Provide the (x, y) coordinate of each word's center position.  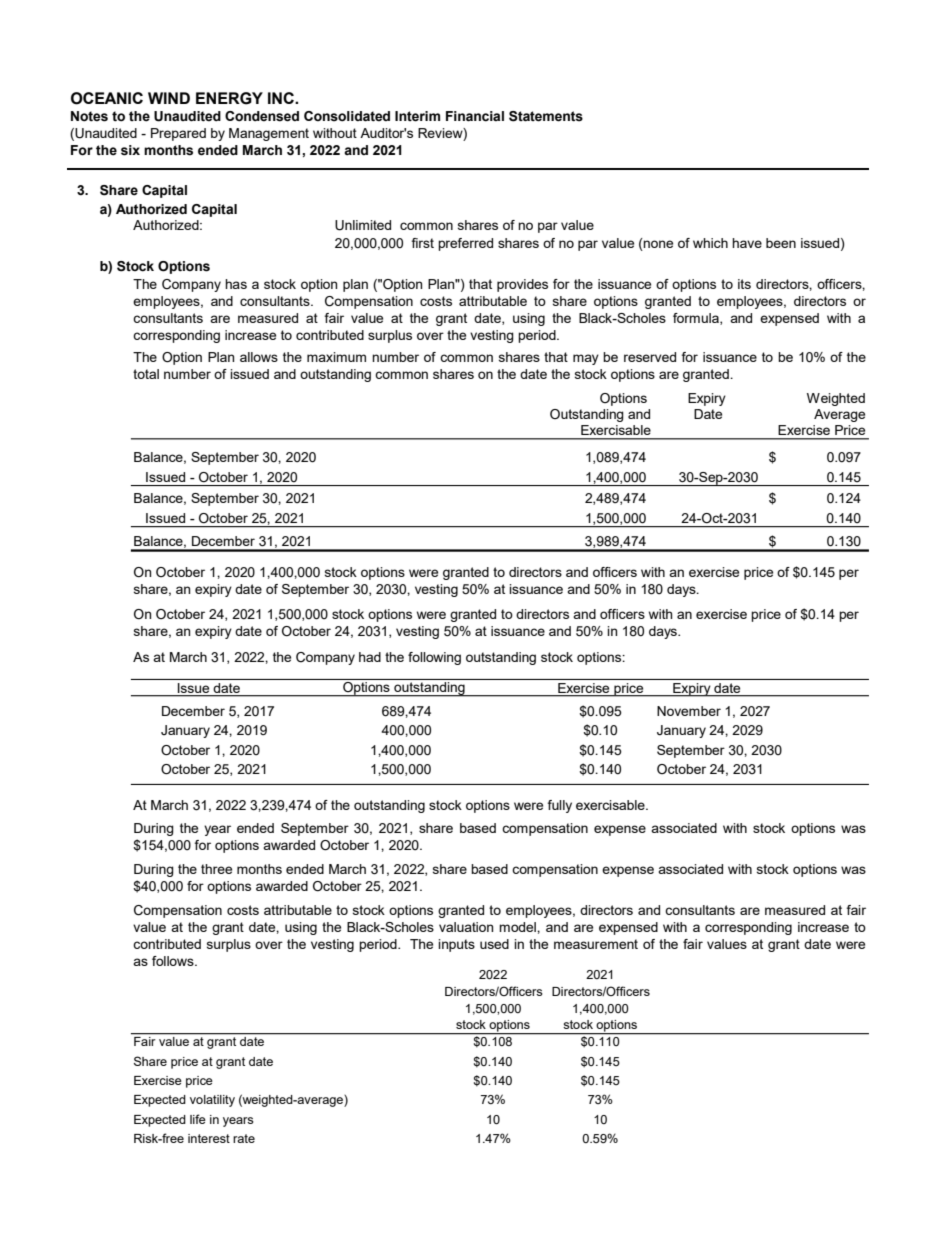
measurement (596, 944)
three (216, 869)
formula (697, 319)
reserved (650, 357)
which (710, 243)
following (434, 658)
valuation (466, 927)
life (198, 1119)
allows (259, 357)
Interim (417, 116)
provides (522, 285)
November (689, 711)
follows (174, 961)
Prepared (178, 134)
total (146, 374)
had (370, 657)
